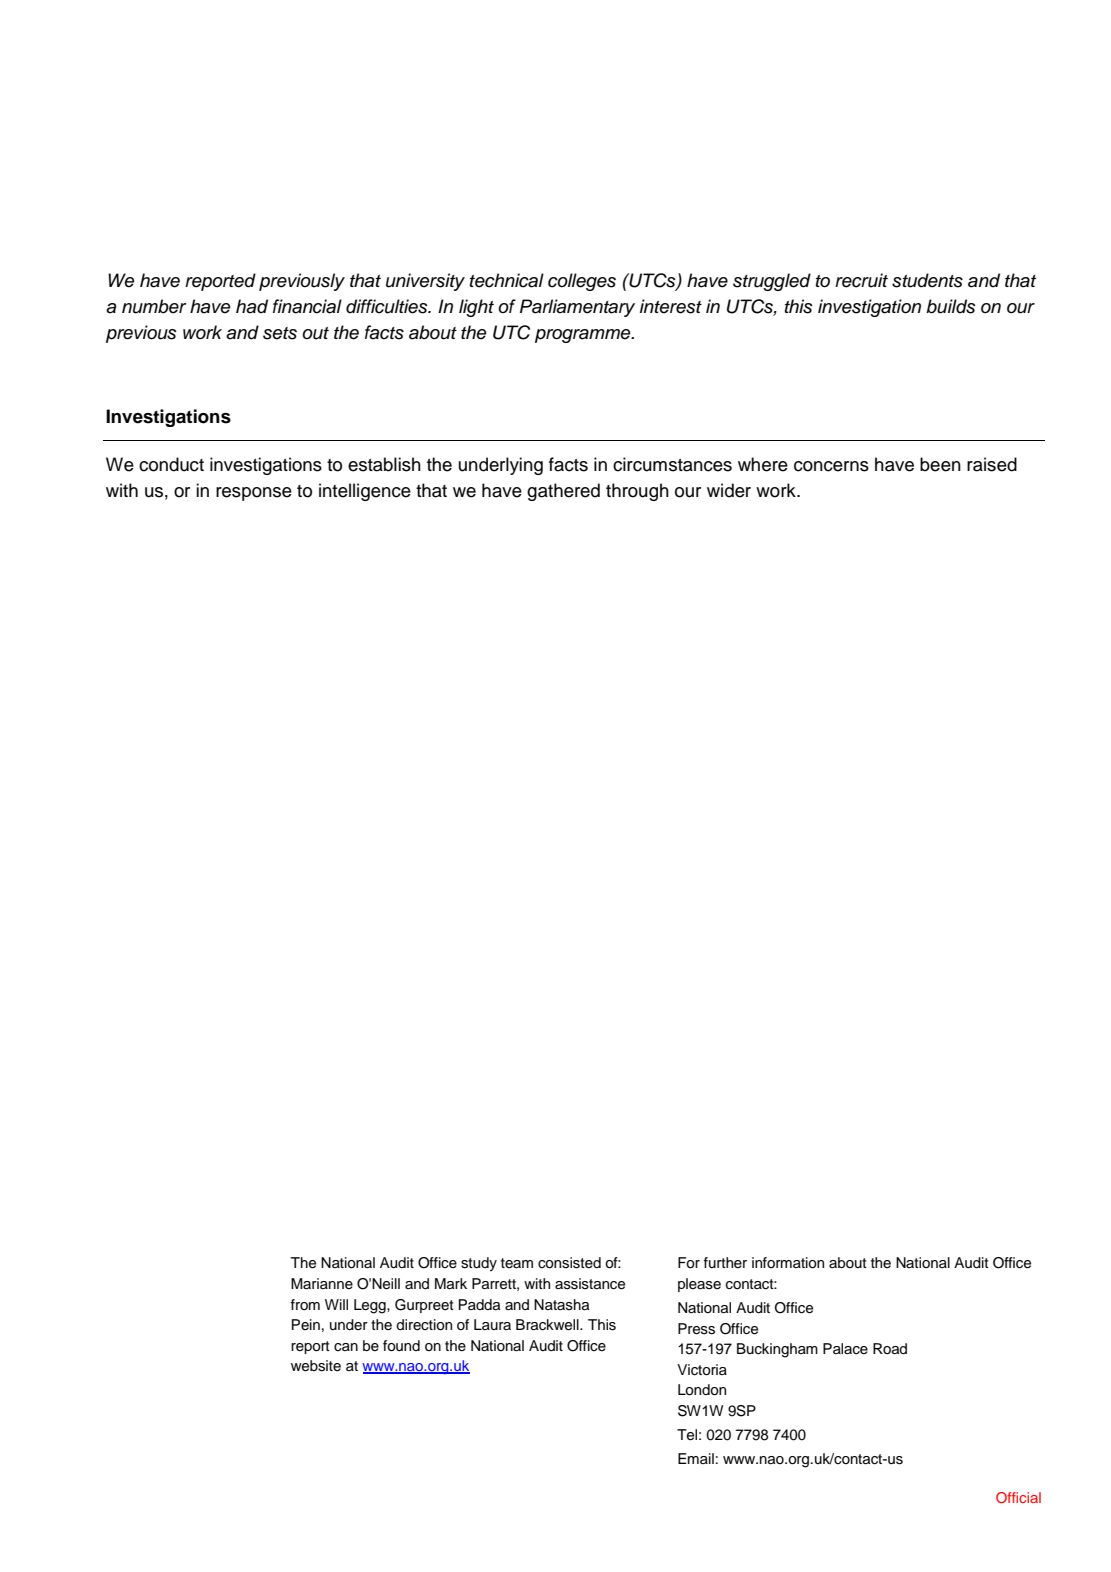  Describe the element at coordinates (569, 1263) in the document. I see `consisted` at that location.
